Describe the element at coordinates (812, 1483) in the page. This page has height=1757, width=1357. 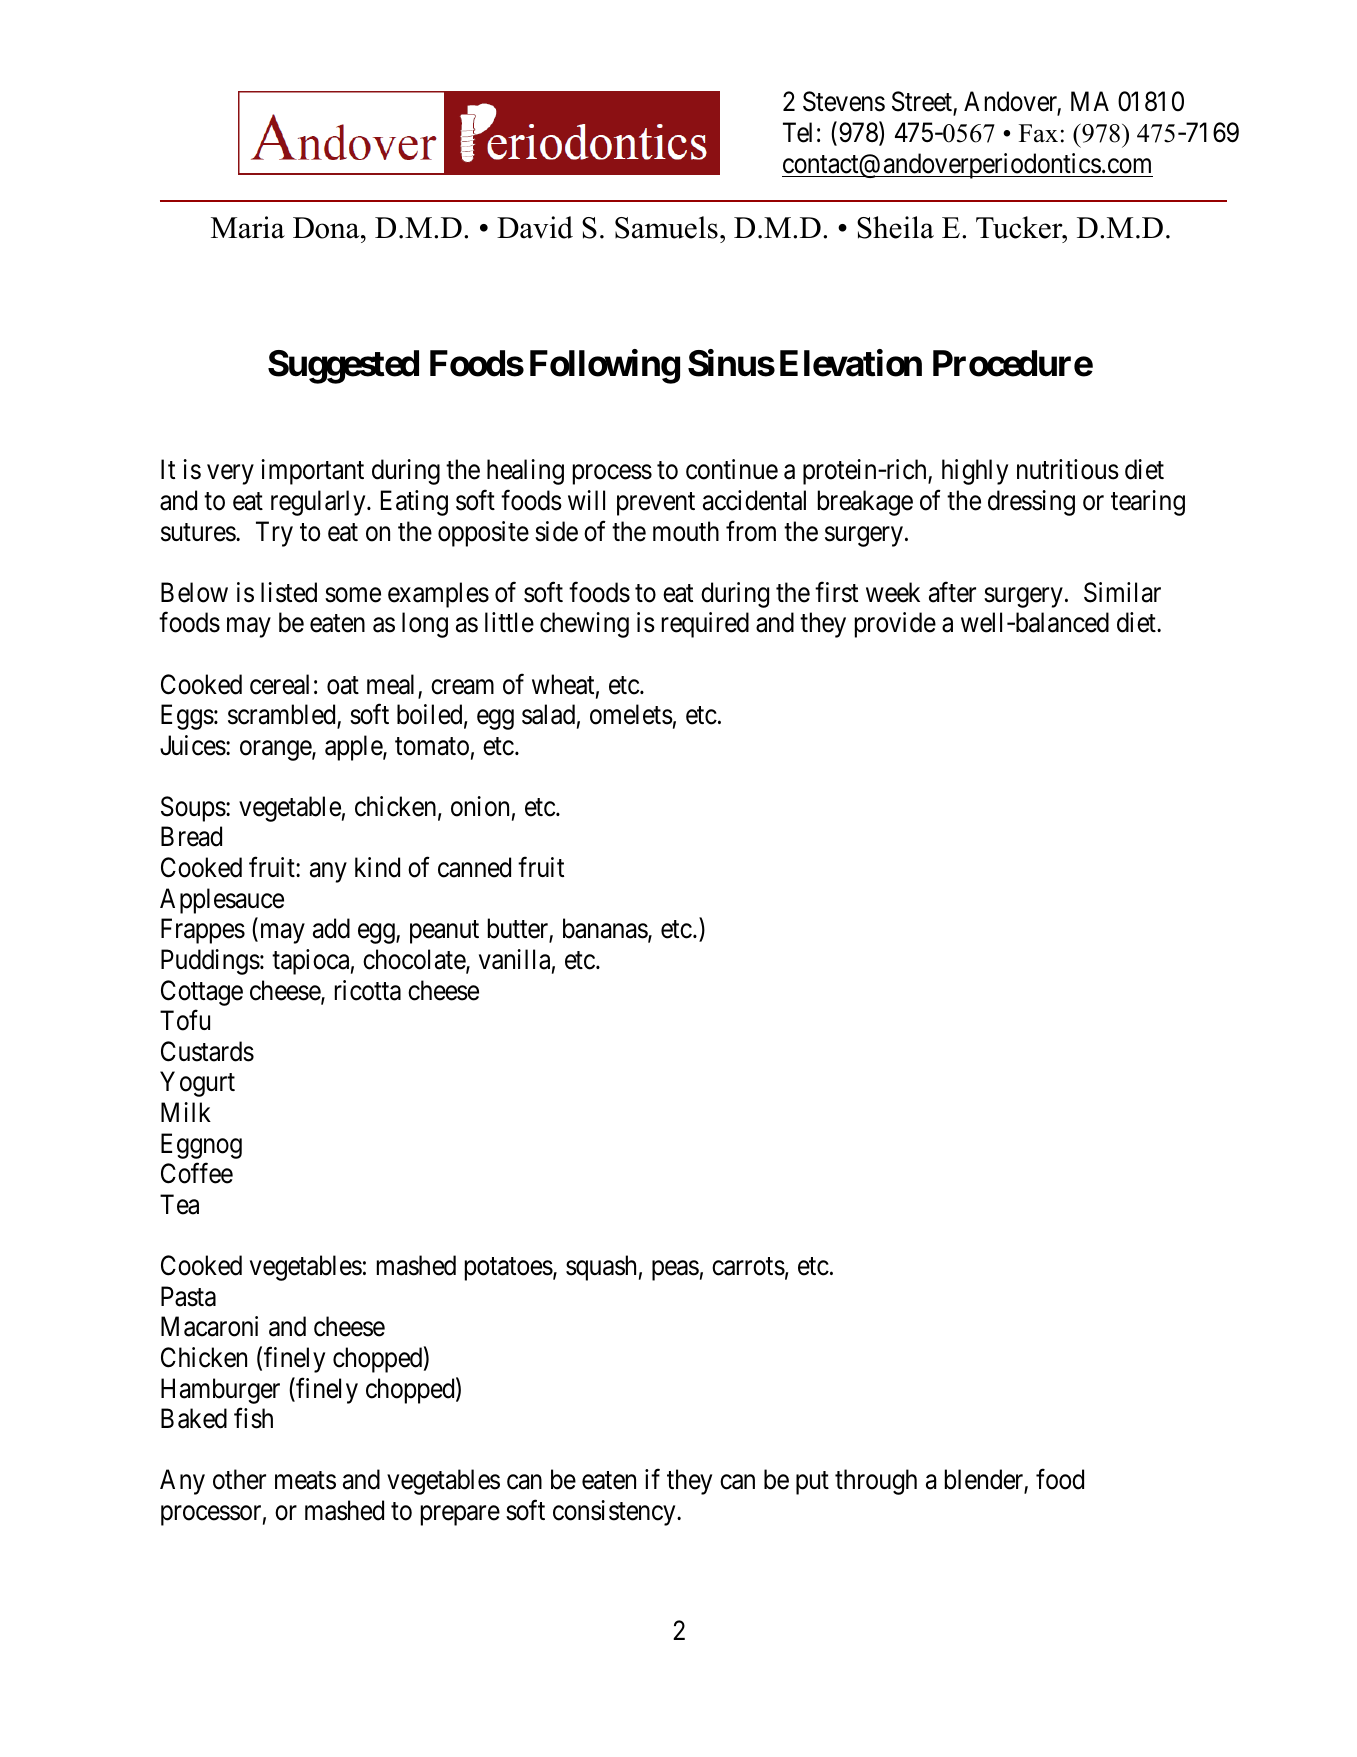
I see `put` at that location.
